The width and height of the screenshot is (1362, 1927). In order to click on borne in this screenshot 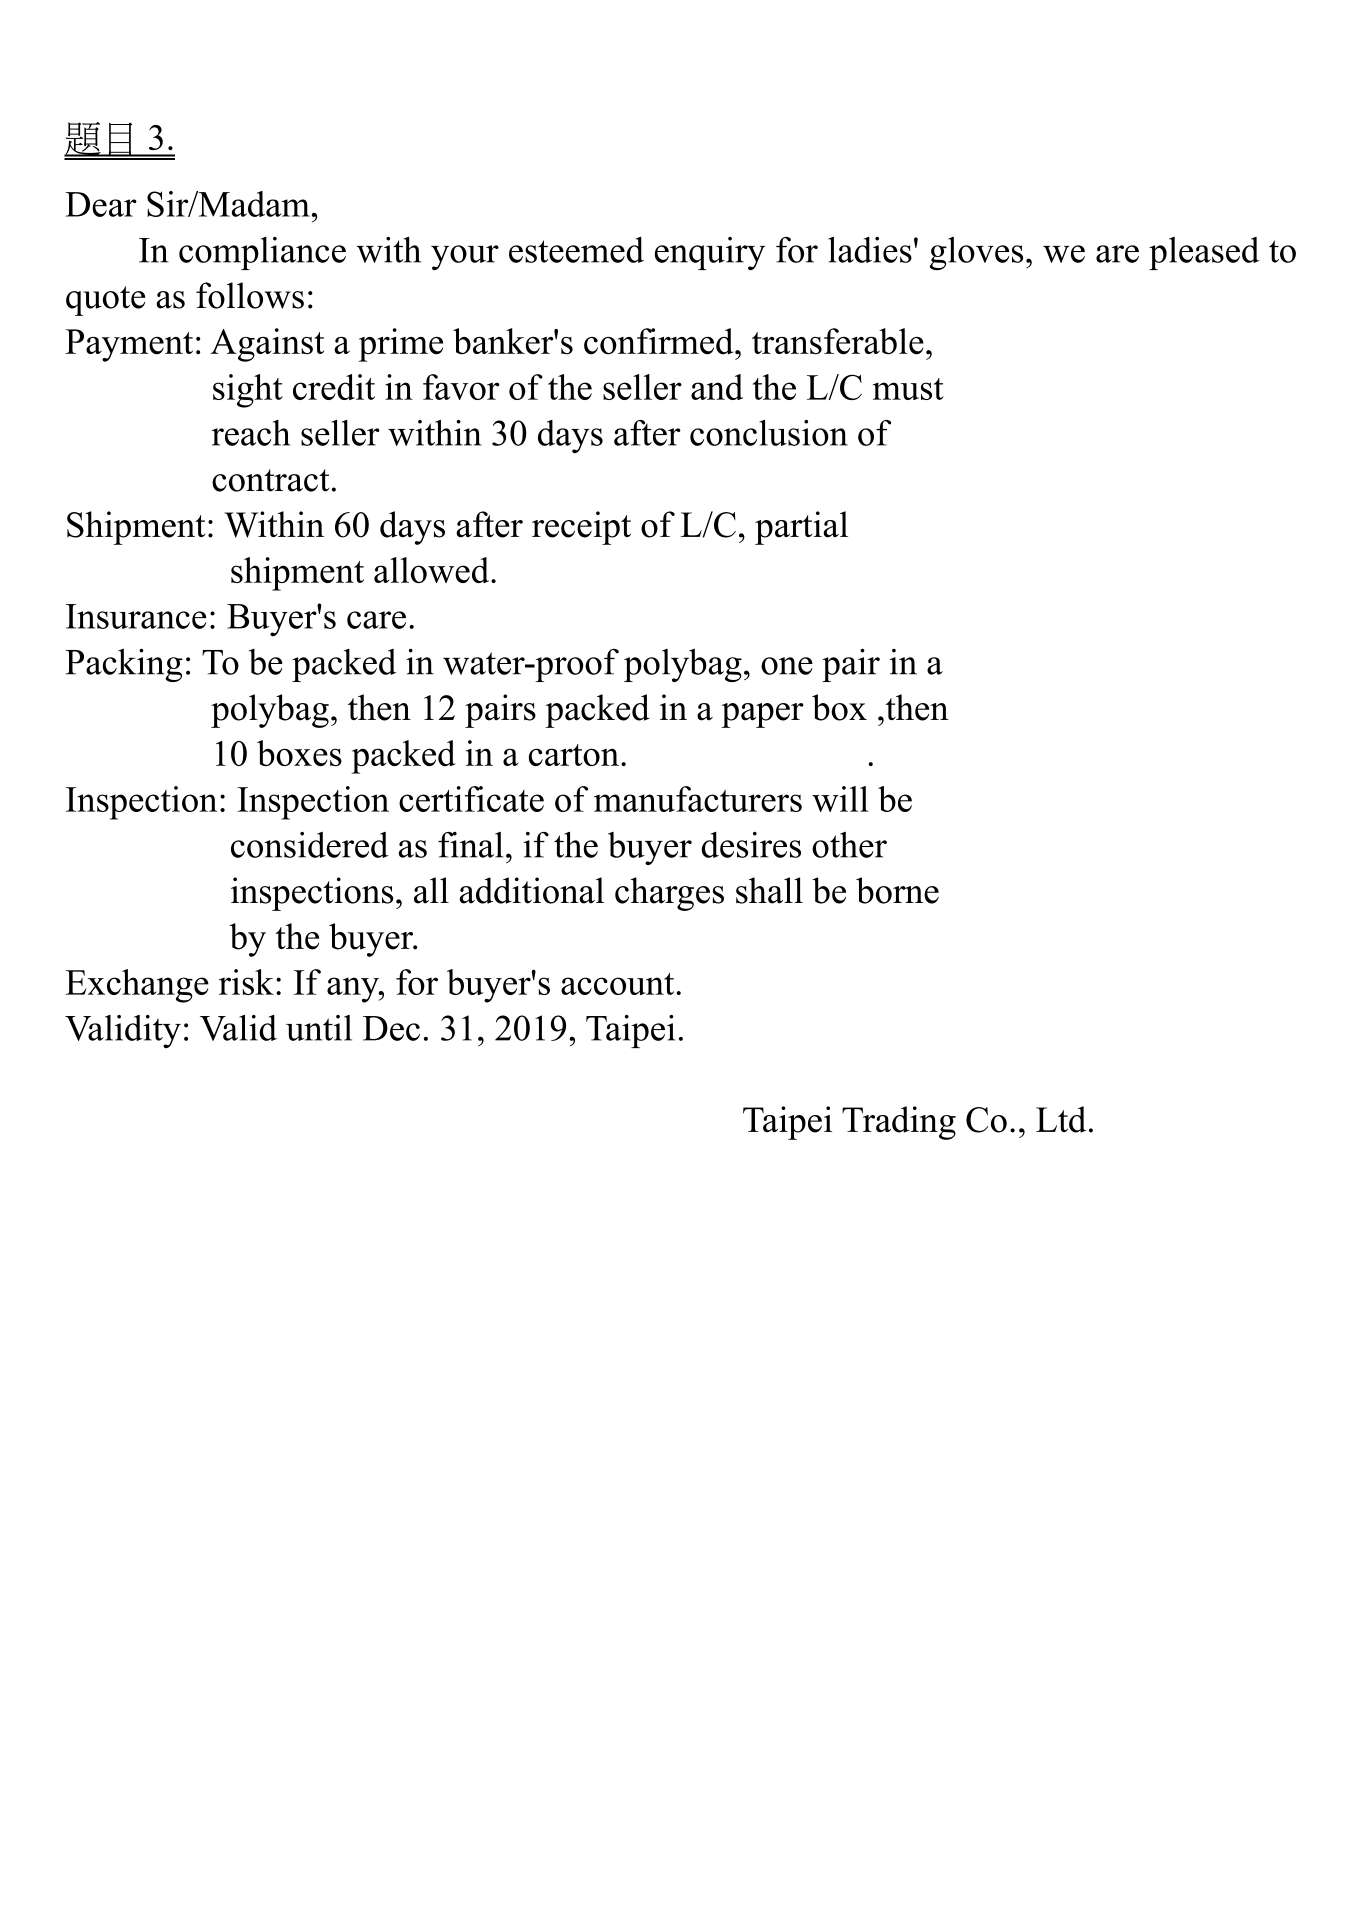, I will do `click(897, 890)`.
